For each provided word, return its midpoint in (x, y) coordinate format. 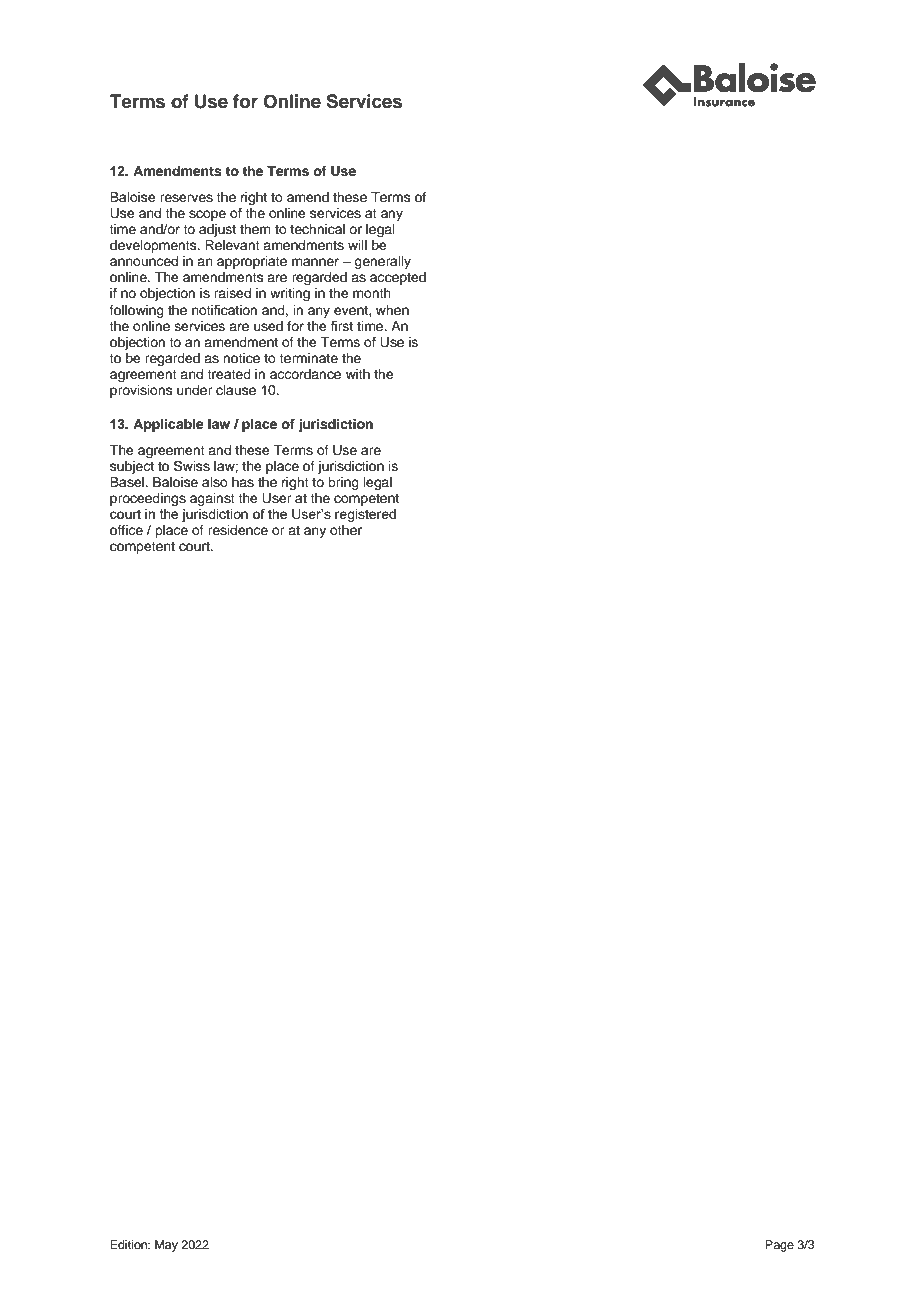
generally (382, 262)
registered (365, 515)
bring (343, 483)
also (215, 482)
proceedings (148, 499)
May (166, 1246)
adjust (217, 230)
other (346, 530)
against (212, 499)
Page (779, 1246)
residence (238, 530)
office (126, 530)
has (243, 482)
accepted (398, 278)
